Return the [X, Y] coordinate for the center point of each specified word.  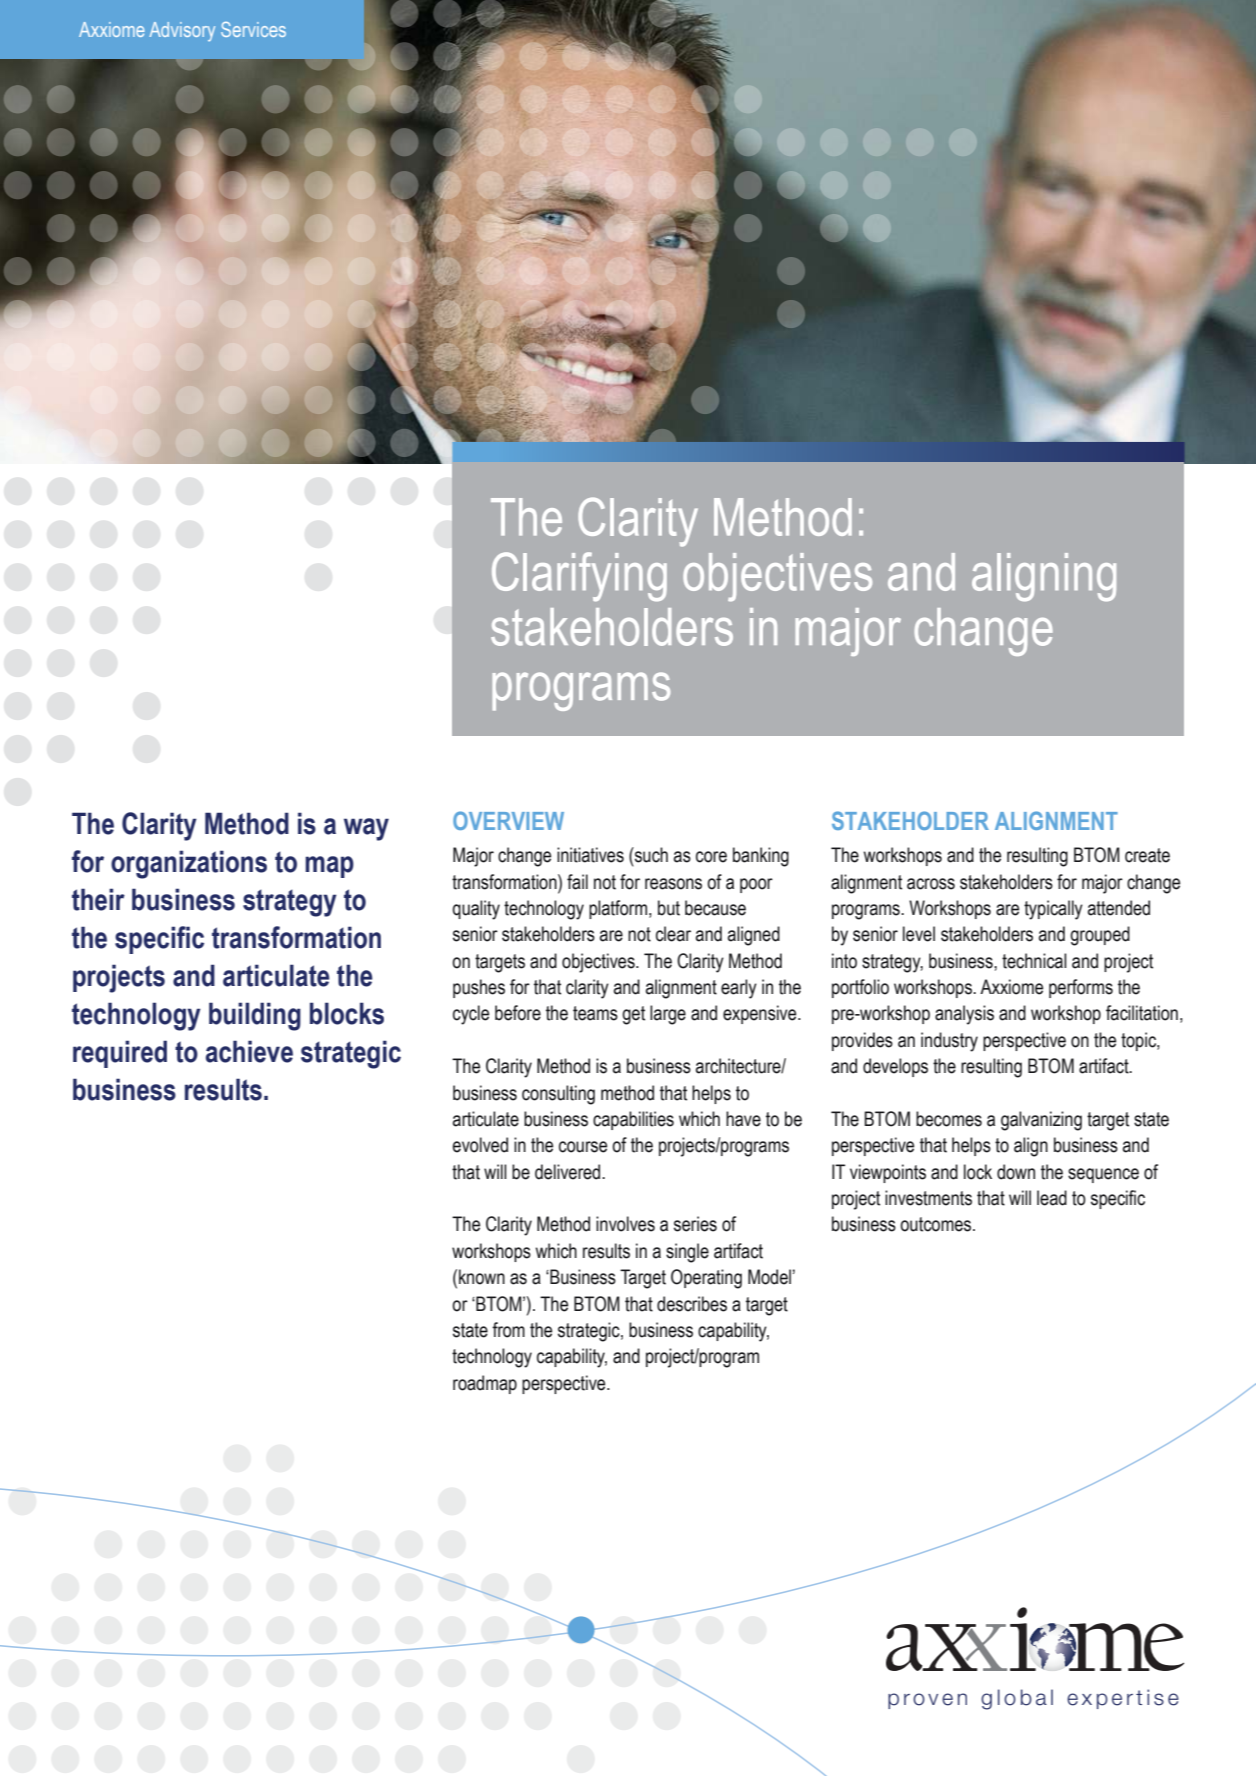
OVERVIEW [508, 820]
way [366, 829]
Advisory [182, 32]
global [1017, 1699]
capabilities [633, 1120]
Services [253, 29]
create [1147, 855]
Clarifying [579, 576]
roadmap [485, 1384]
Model [769, 1277]
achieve [249, 1051]
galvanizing [1041, 1121]
